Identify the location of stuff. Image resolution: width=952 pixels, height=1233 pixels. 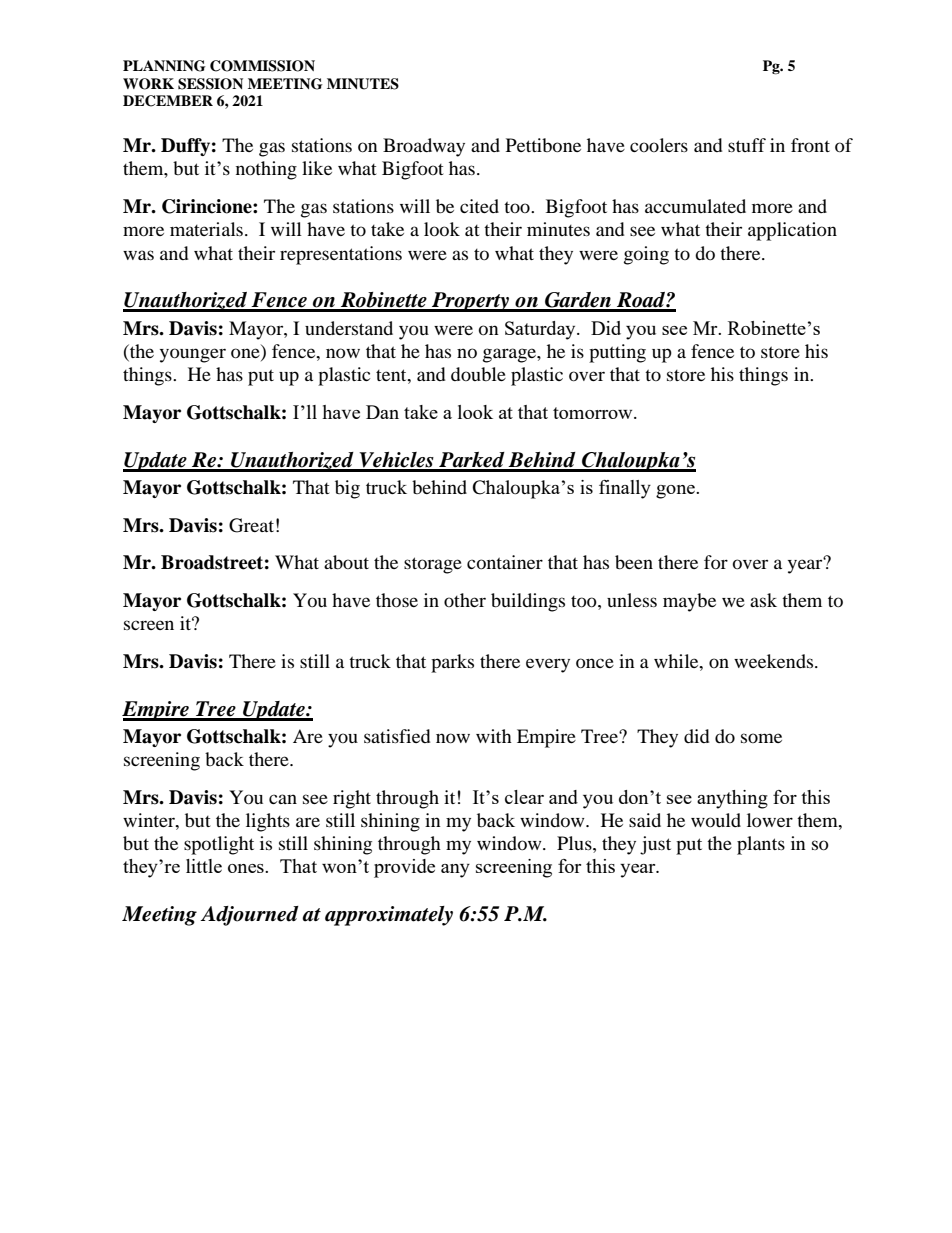
(747, 145).
